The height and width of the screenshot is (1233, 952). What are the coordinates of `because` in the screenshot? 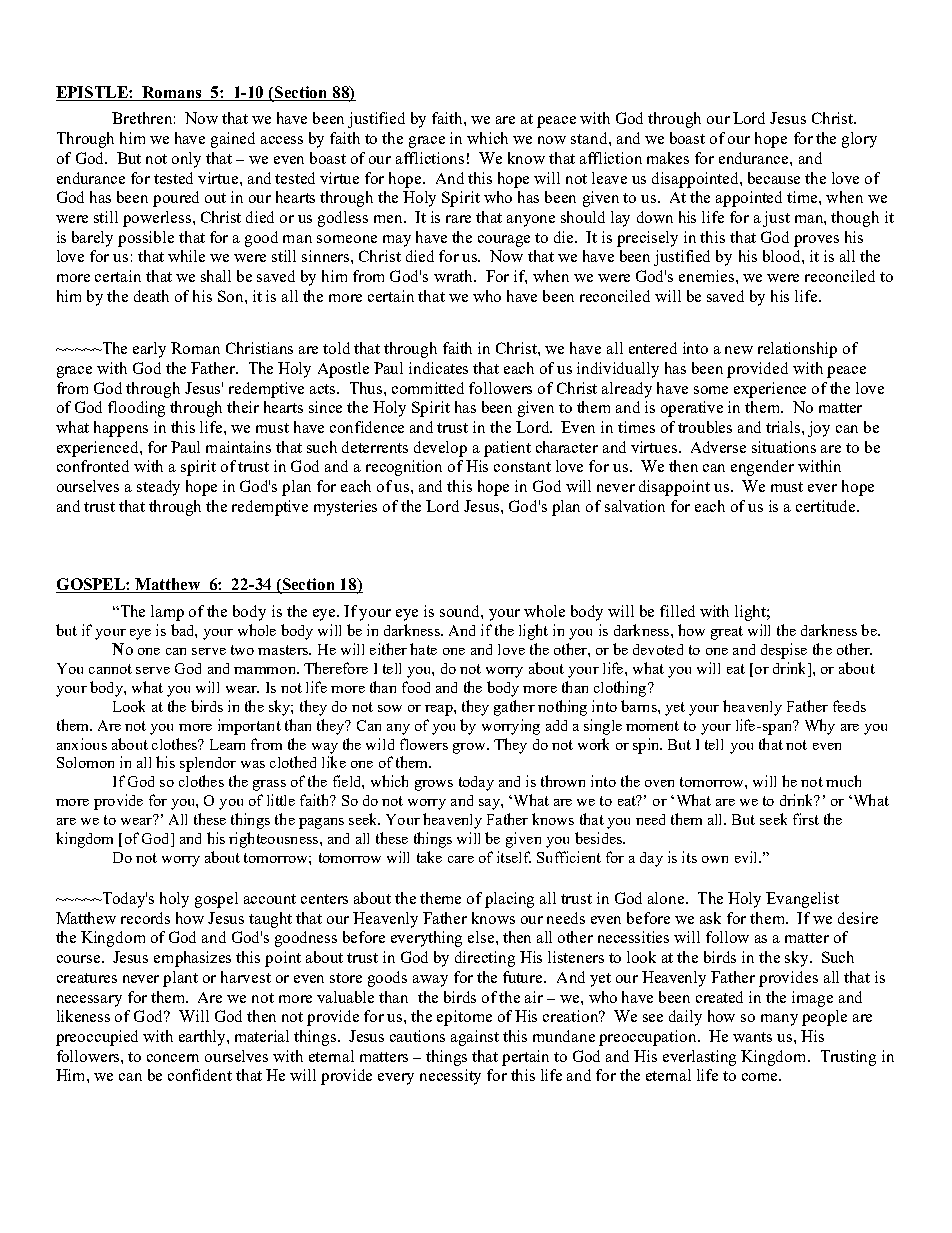 It's located at (774, 178).
